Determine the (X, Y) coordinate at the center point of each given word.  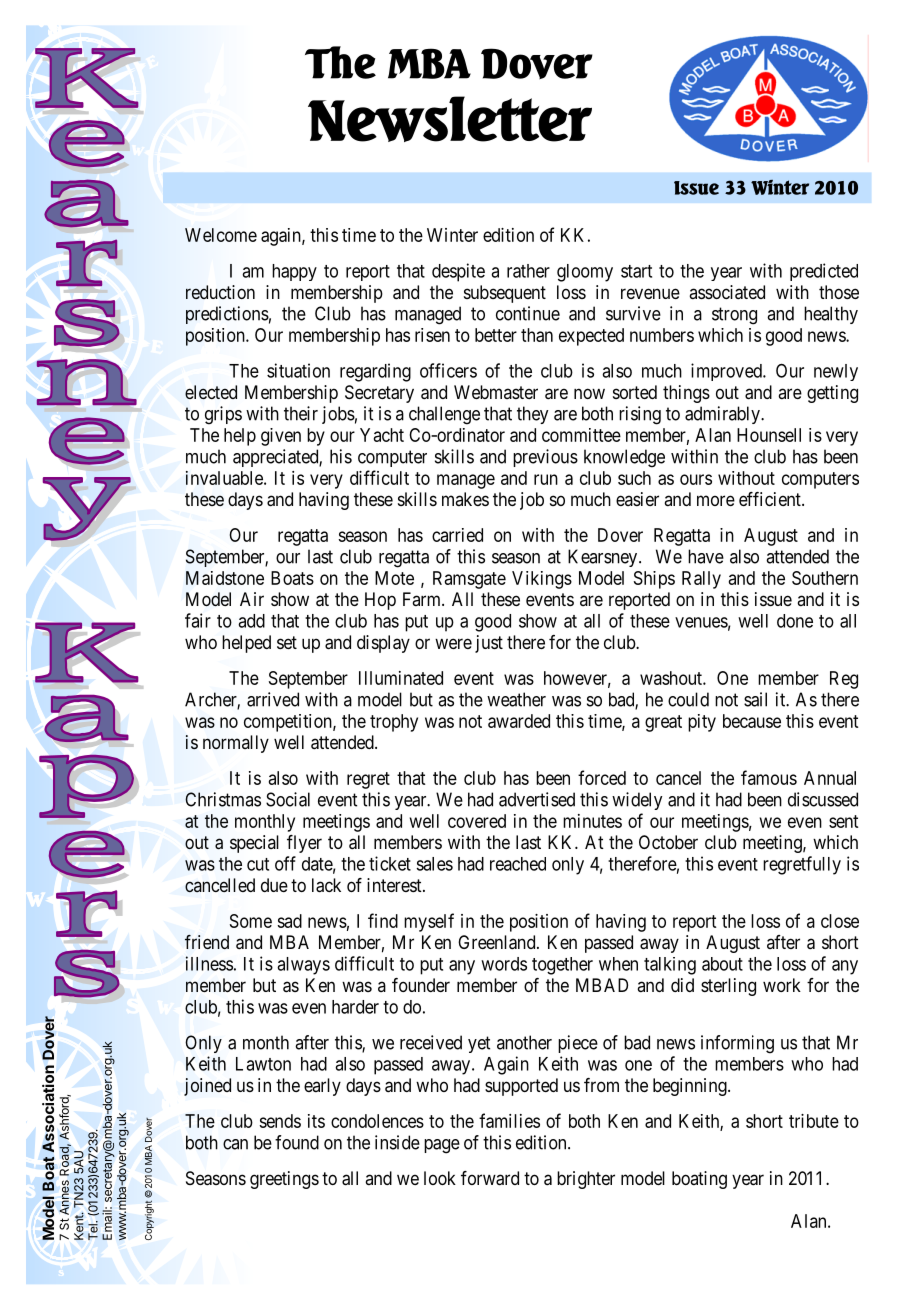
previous (545, 458)
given (281, 437)
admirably (723, 415)
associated (727, 292)
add (251, 621)
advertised (537, 799)
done (795, 621)
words (504, 964)
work (782, 985)
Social (288, 799)
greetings (284, 1180)
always (303, 966)
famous (769, 777)
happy (294, 272)
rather (528, 271)
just (489, 644)
